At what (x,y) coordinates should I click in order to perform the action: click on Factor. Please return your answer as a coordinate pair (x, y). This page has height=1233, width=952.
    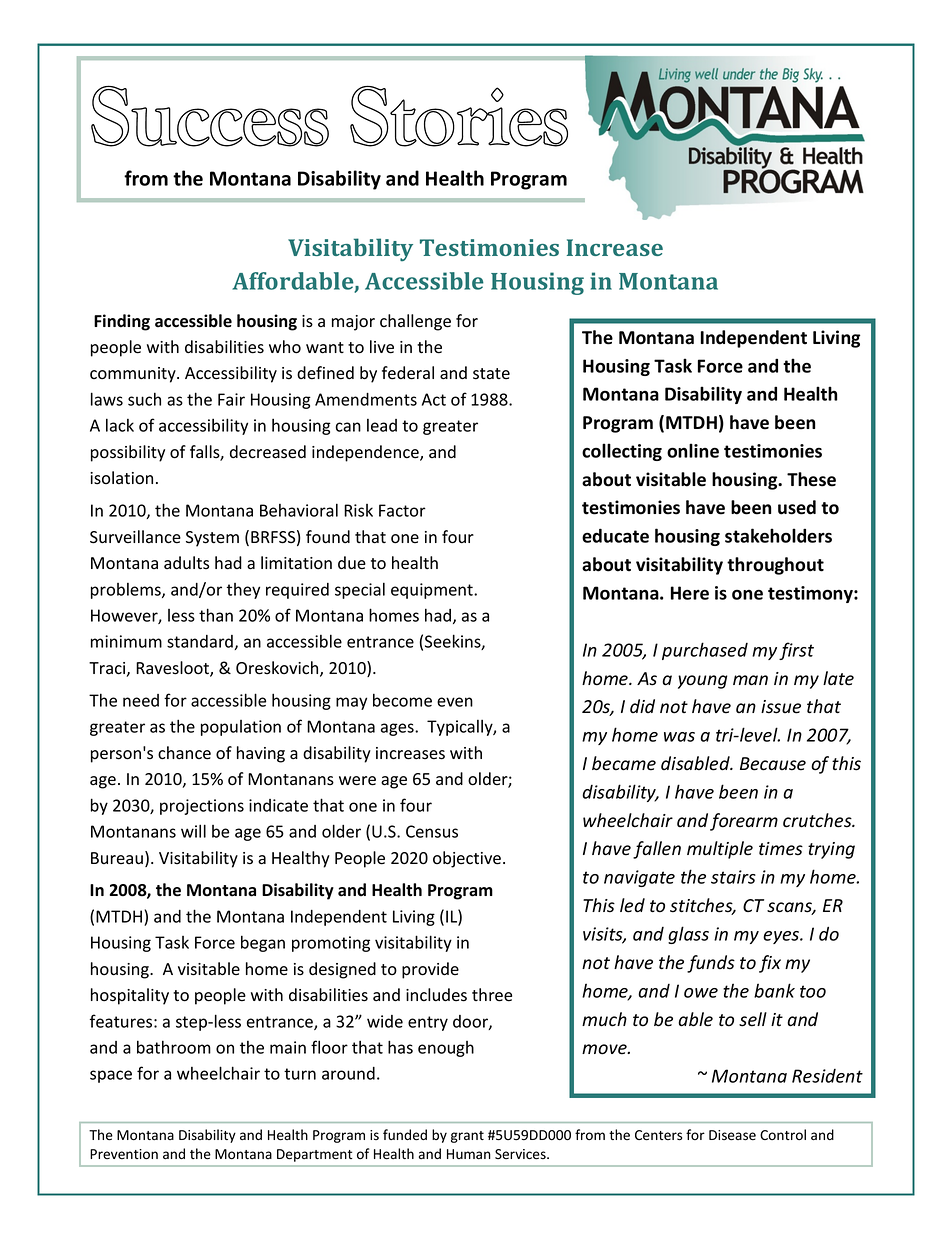
    Looking at the image, I should click on (402, 510).
